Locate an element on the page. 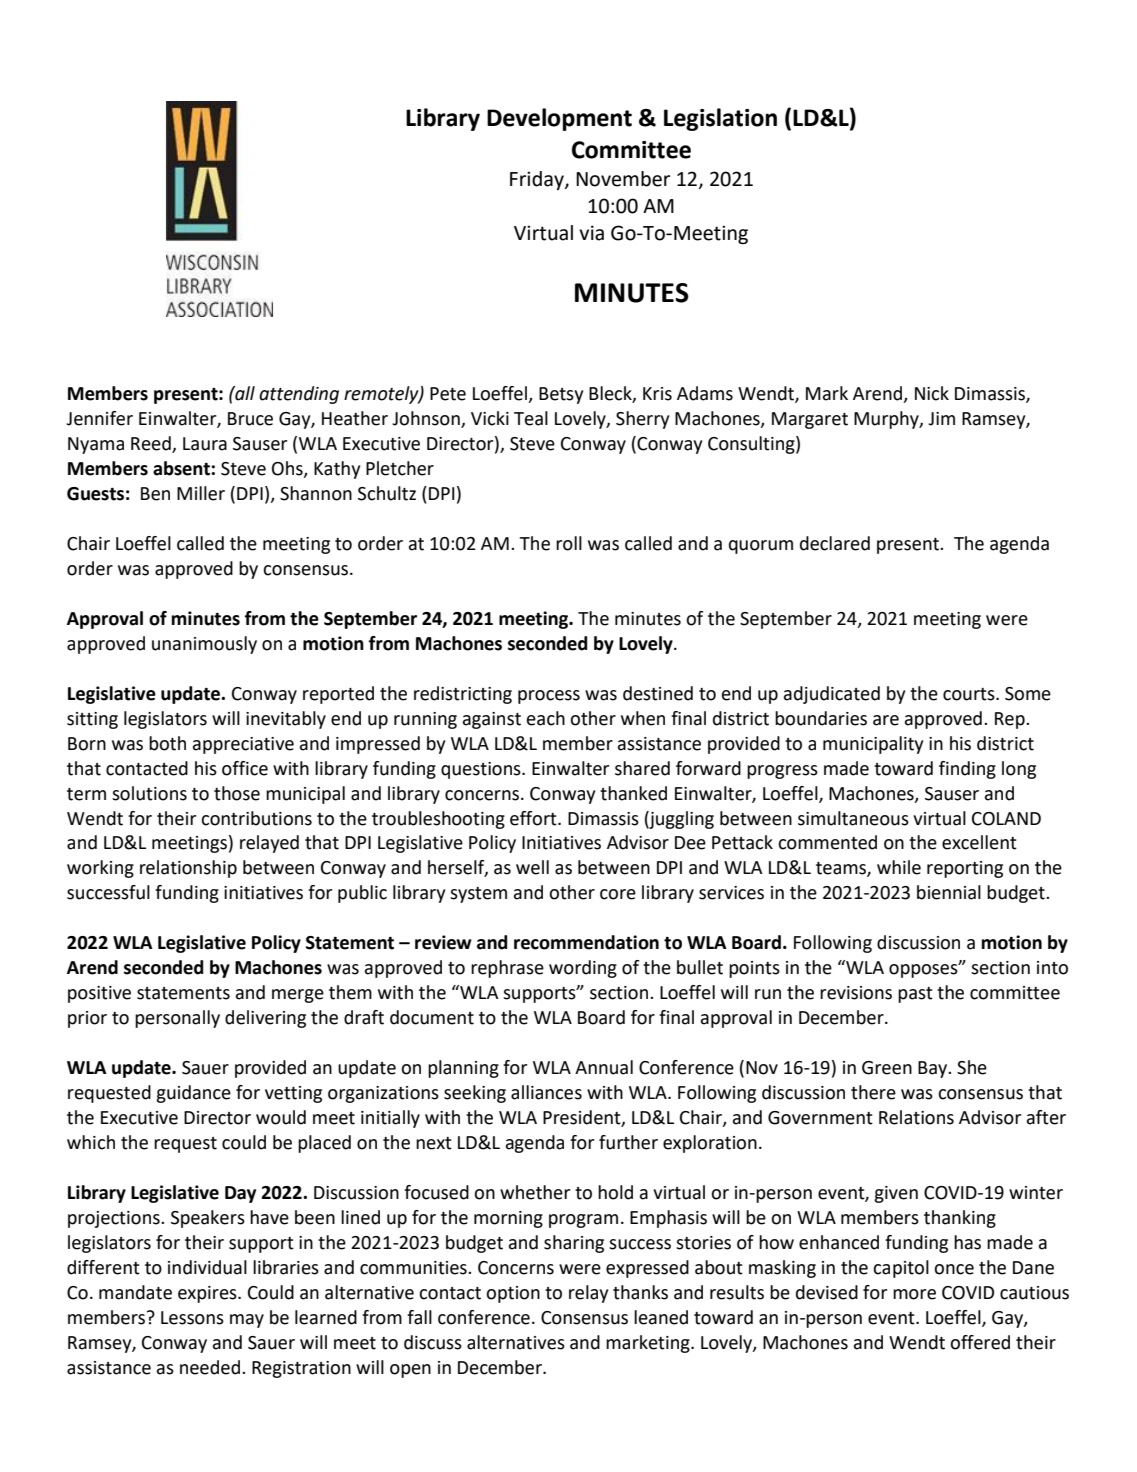  Friday is located at coordinates (538, 180).
